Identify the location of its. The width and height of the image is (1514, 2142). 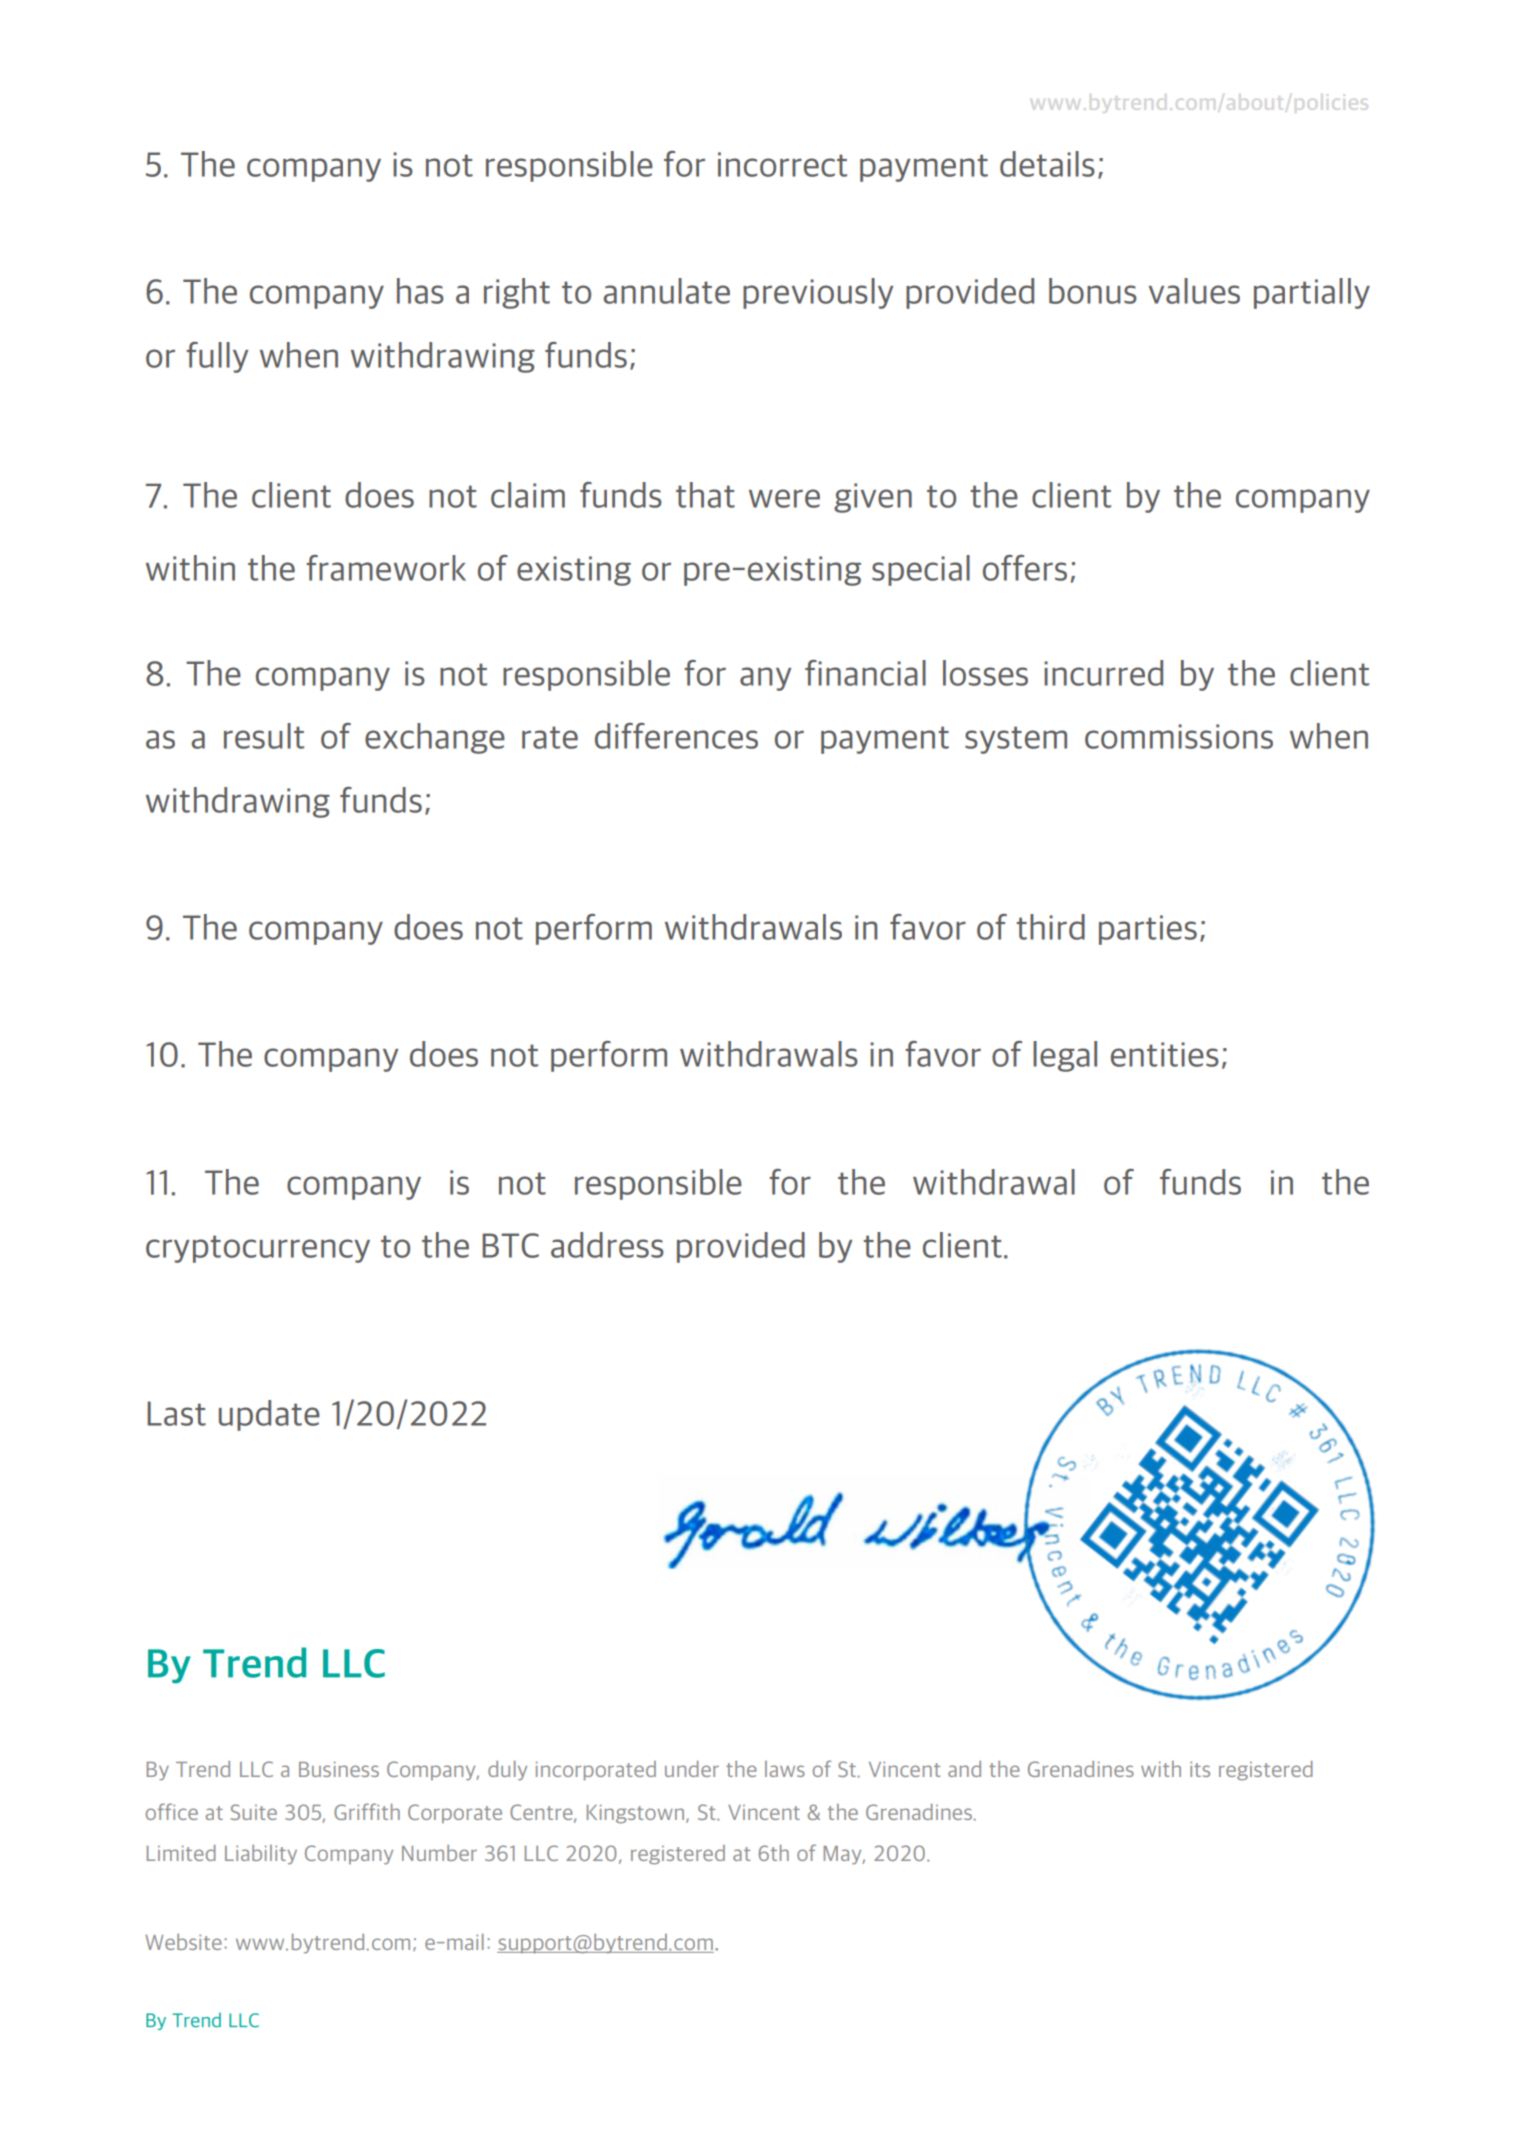
(1200, 1769).
